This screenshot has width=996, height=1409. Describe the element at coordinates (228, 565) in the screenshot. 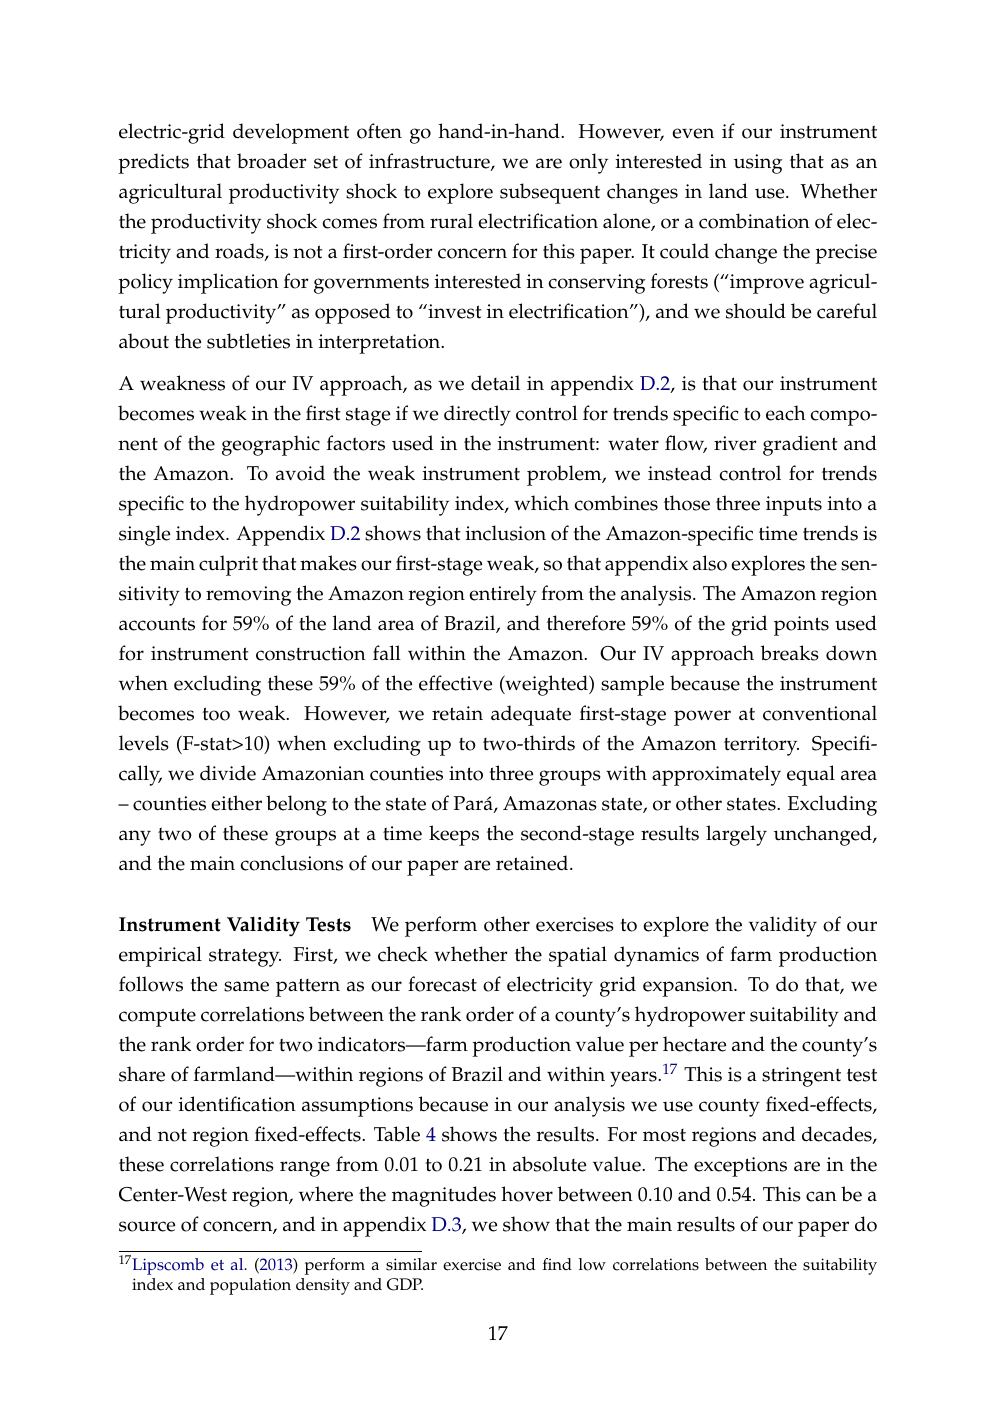

I see `culprit` at that location.
